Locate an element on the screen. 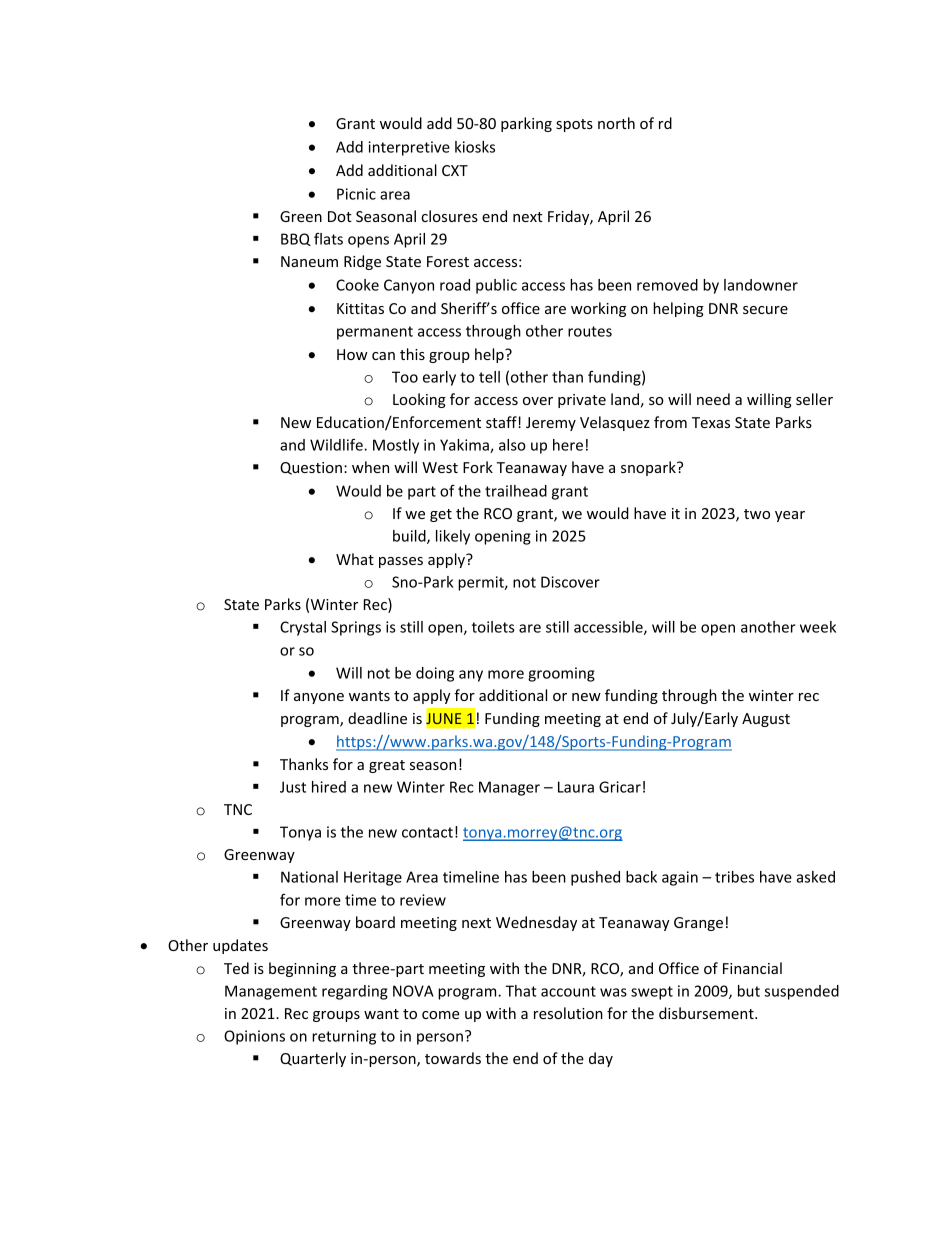  also is located at coordinates (512, 445).
